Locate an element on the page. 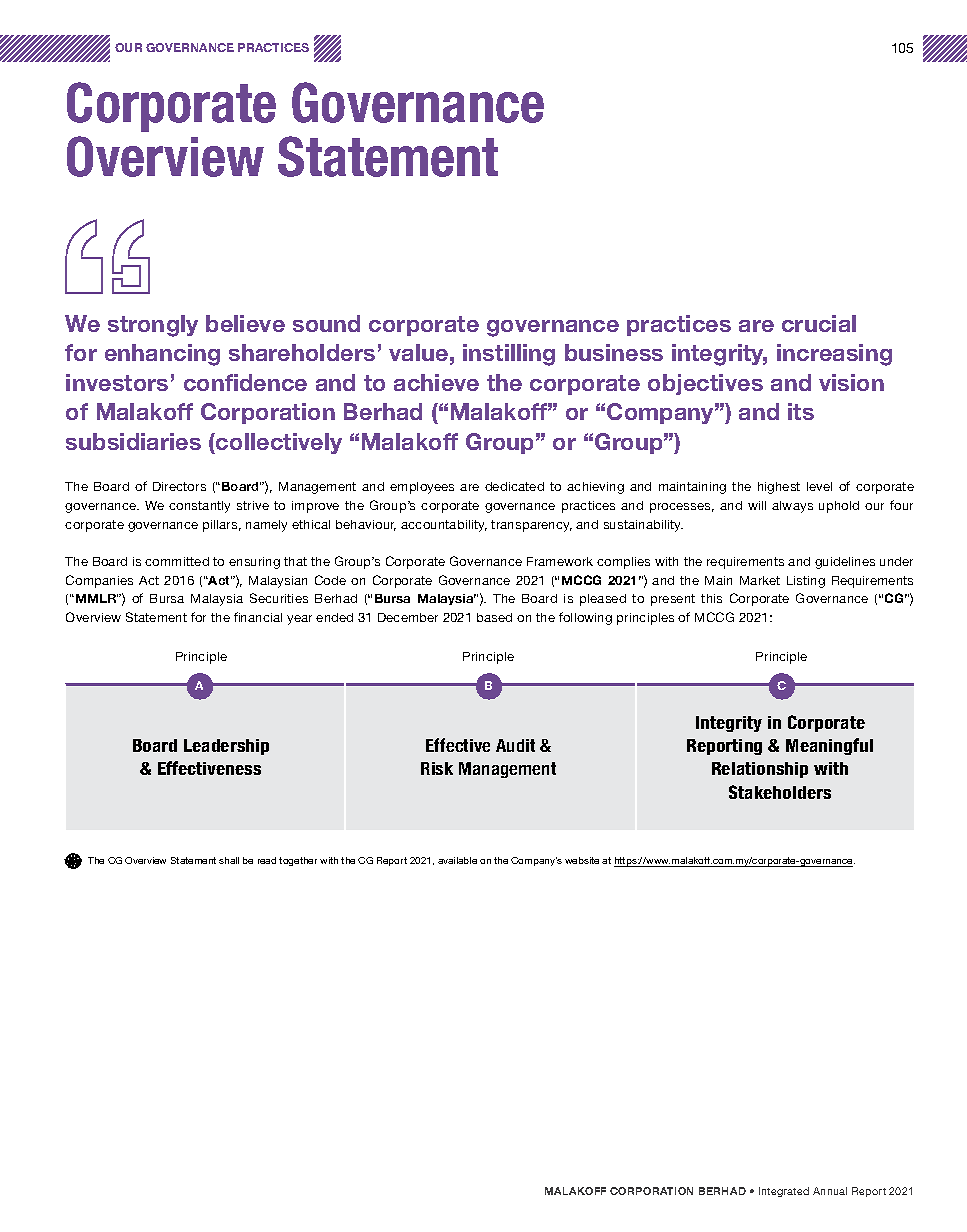  read is located at coordinates (267, 860).
